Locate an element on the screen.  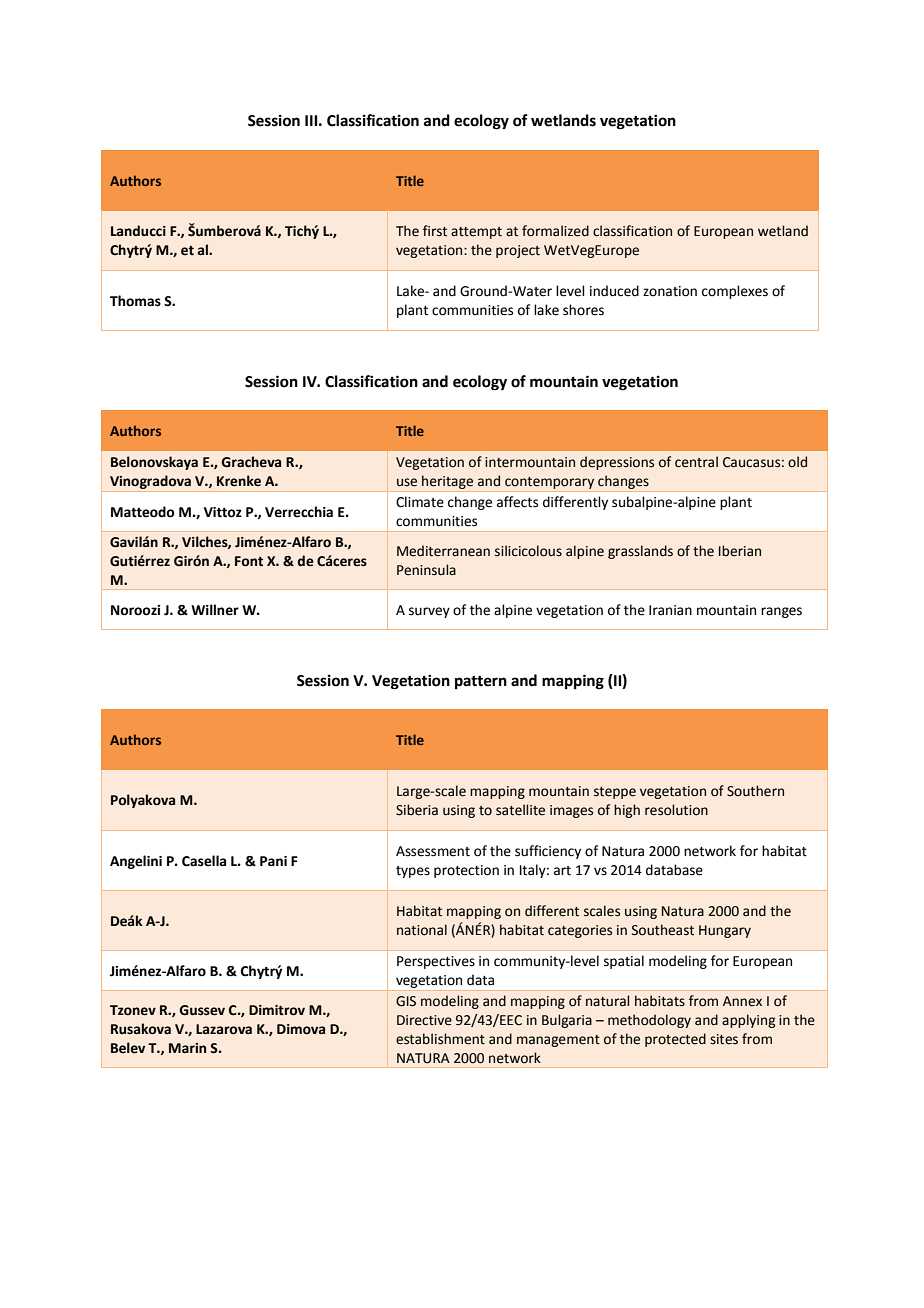
Southern is located at coordinates (755, 791).
